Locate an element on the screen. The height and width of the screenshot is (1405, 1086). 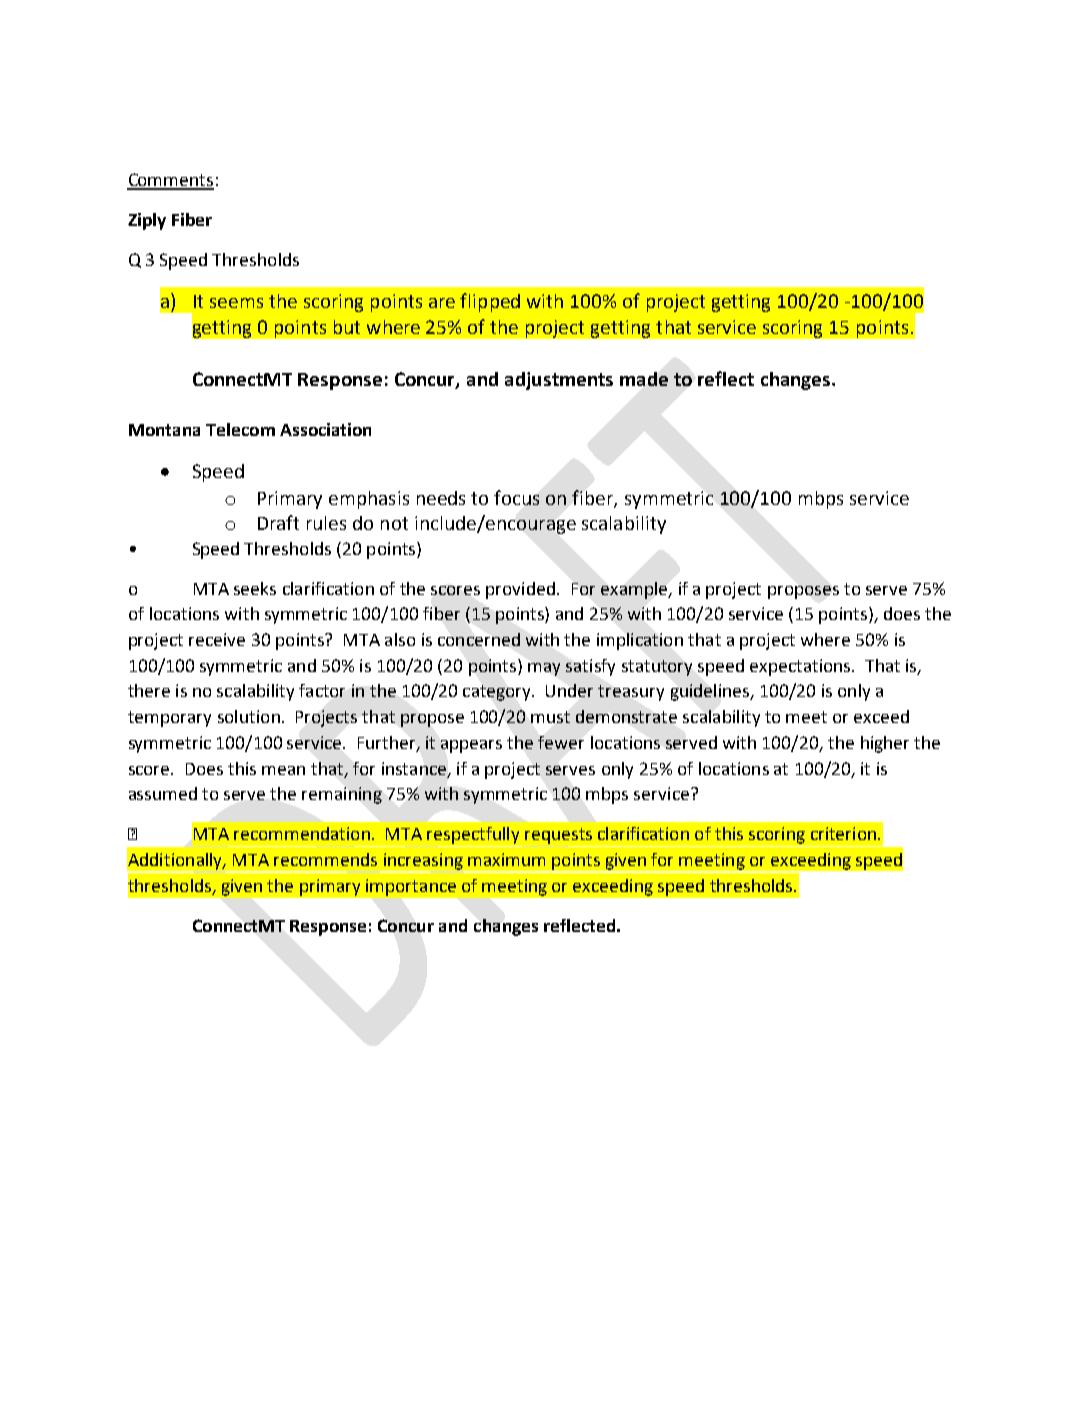
focus is located at coordinates (516, 497).
